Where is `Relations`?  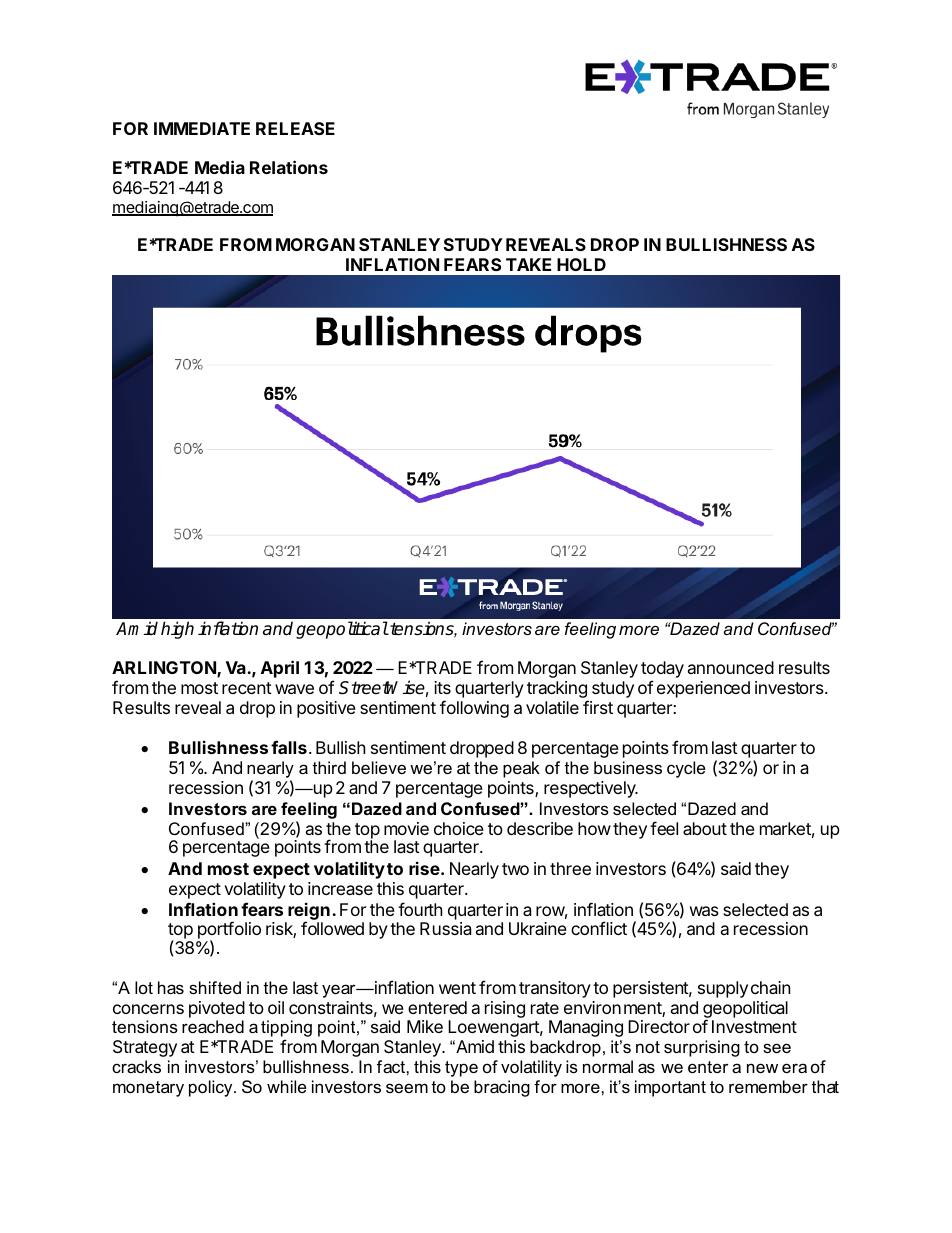 Relations is located at coordinates (289, 167).
